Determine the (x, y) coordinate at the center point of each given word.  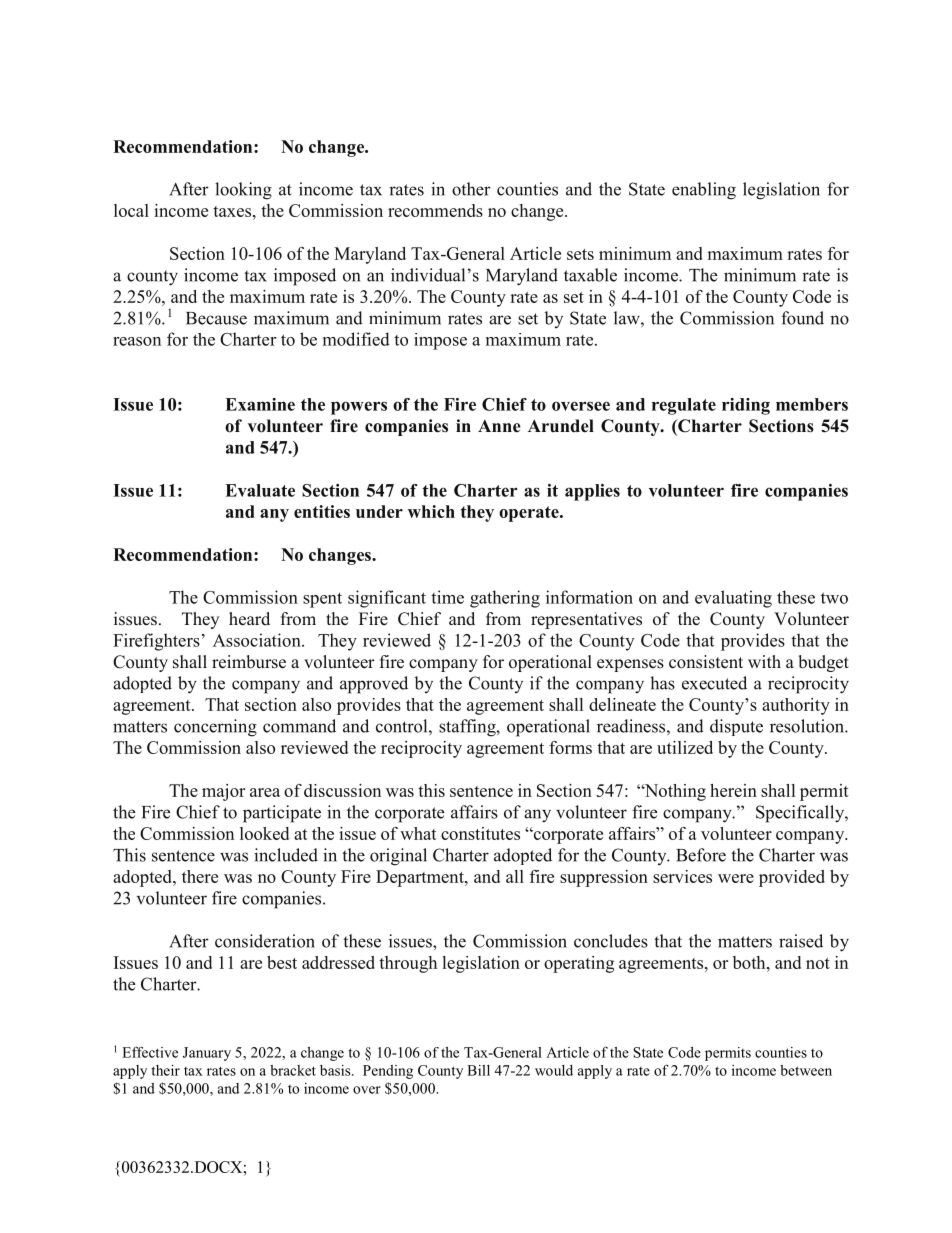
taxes (233, 211)
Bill (478, 1070)
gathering (505, 599)
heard (249, 619)
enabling (704, 191)
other (471, 189)
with (764, 661)
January (207, 1054)
